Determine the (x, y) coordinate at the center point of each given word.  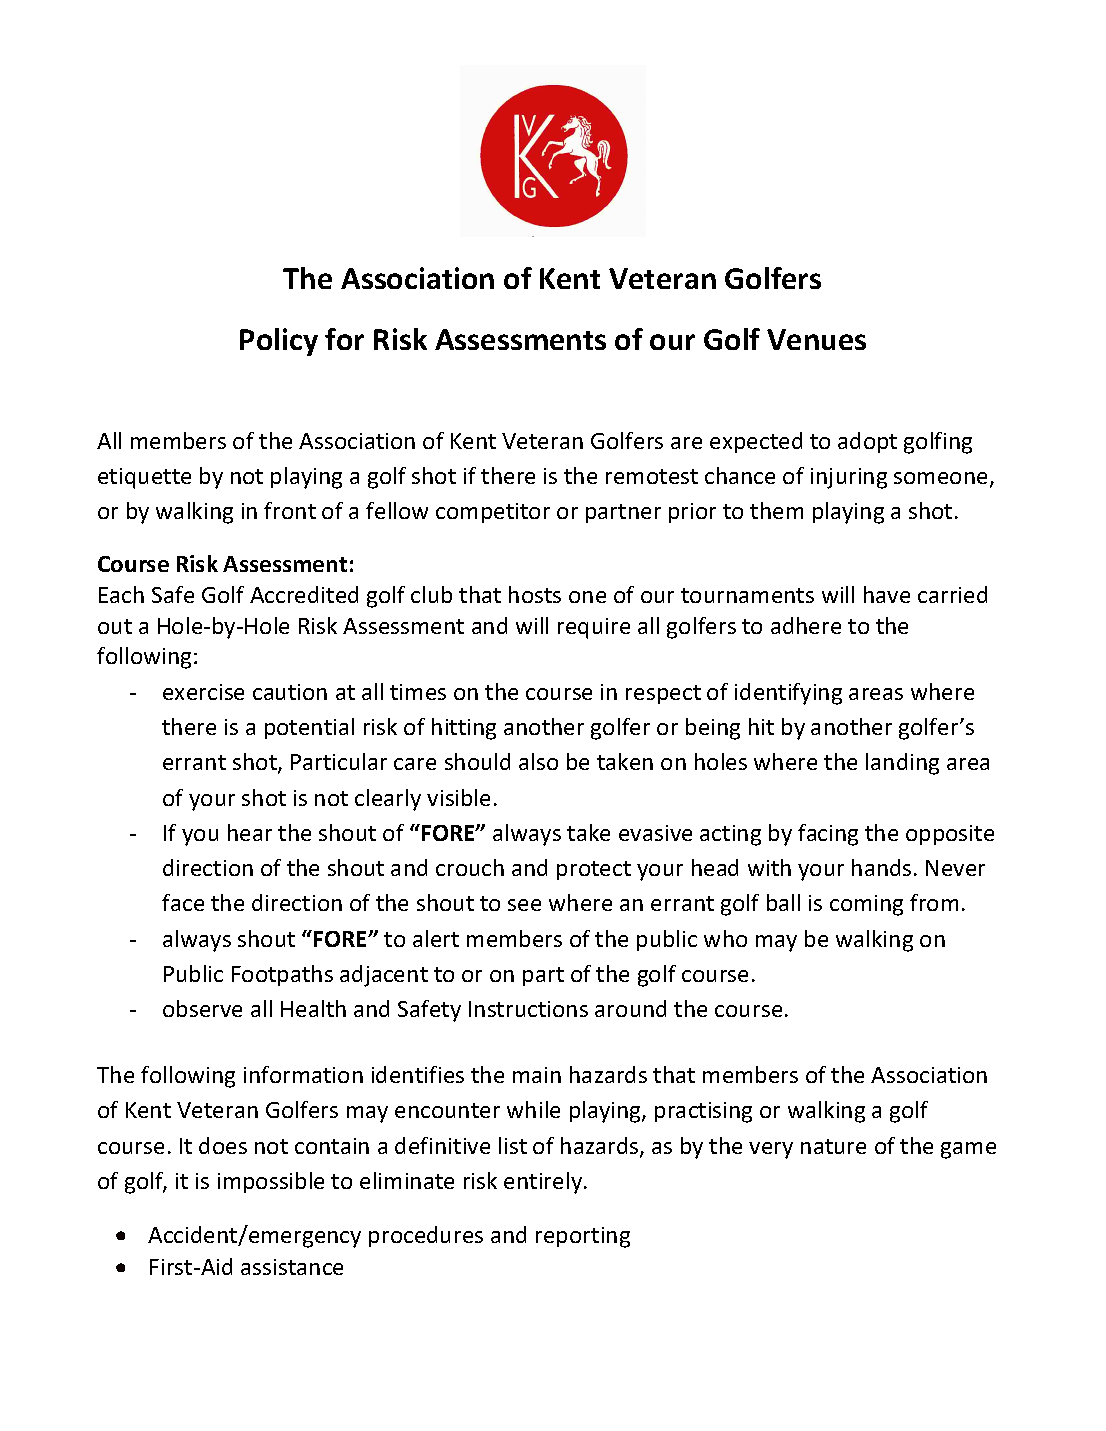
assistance (292, 1267)
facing (828, 835)
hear (250, 832)
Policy (279, 342)
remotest (652, 476)
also (538, 761)
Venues (816, 339)
